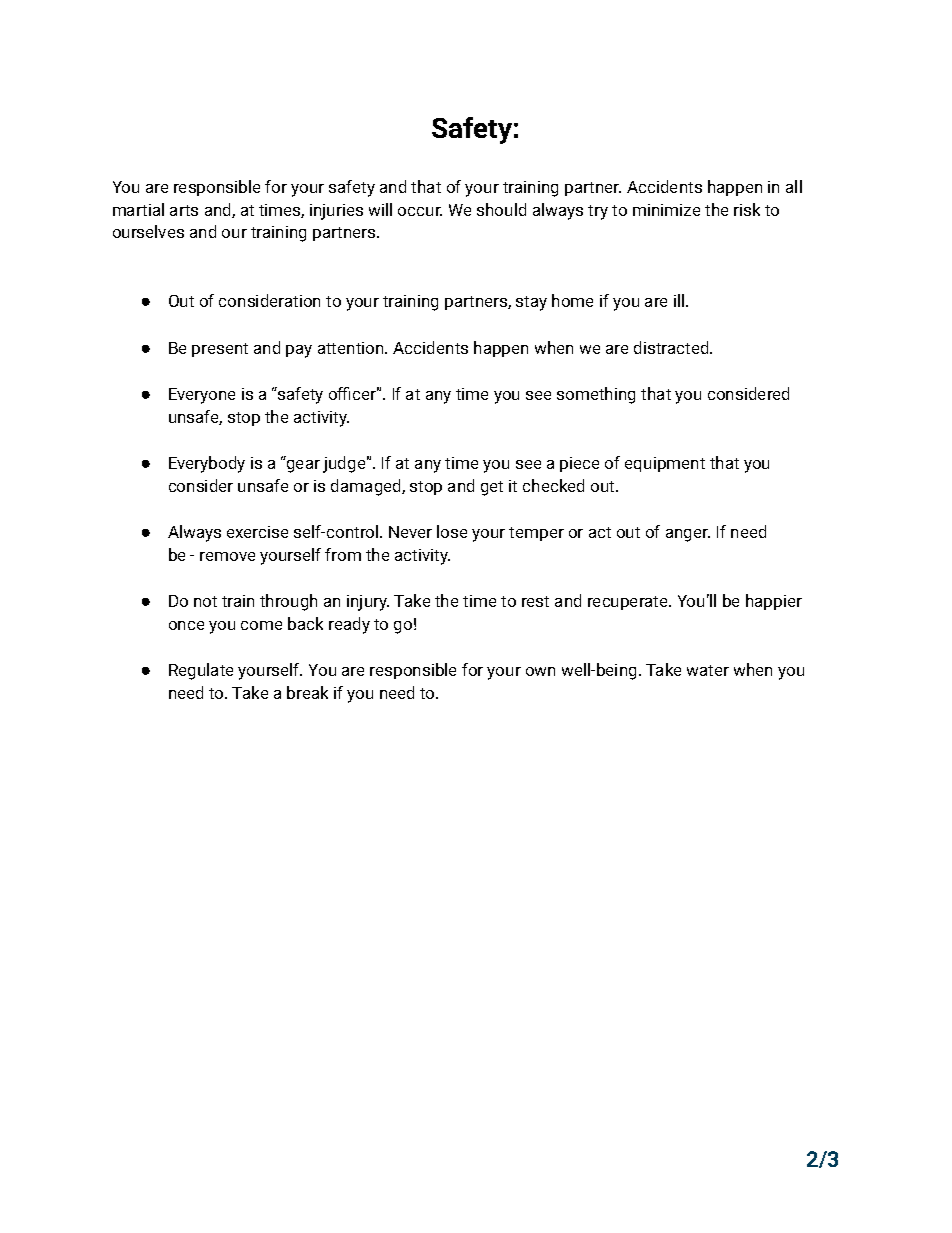 This screenshot has width=952, height=1233. Describe the element at coordinates (708, 670) in the screenshot. I see `water` at that location.
